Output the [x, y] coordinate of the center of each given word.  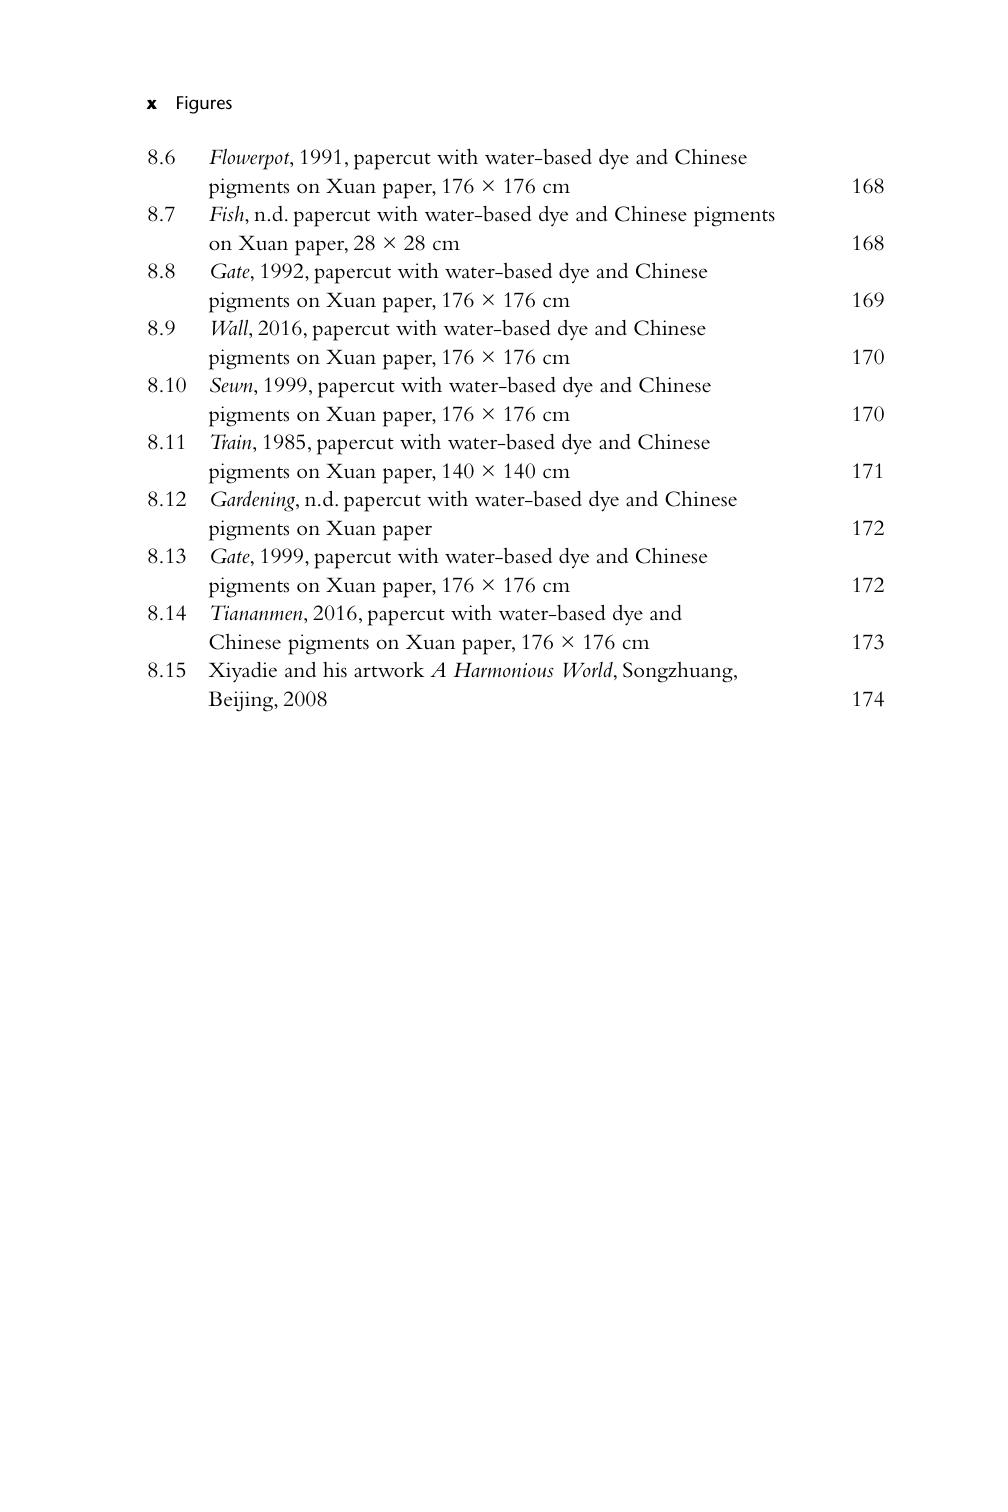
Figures [204, 105]
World [589, 671]
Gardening [254, 501]
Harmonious [503, 670]
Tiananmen [258, 613]
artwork [389, 670]
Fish [227, 214]
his [335, 670]
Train [232, 442]
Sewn [232, 385]
